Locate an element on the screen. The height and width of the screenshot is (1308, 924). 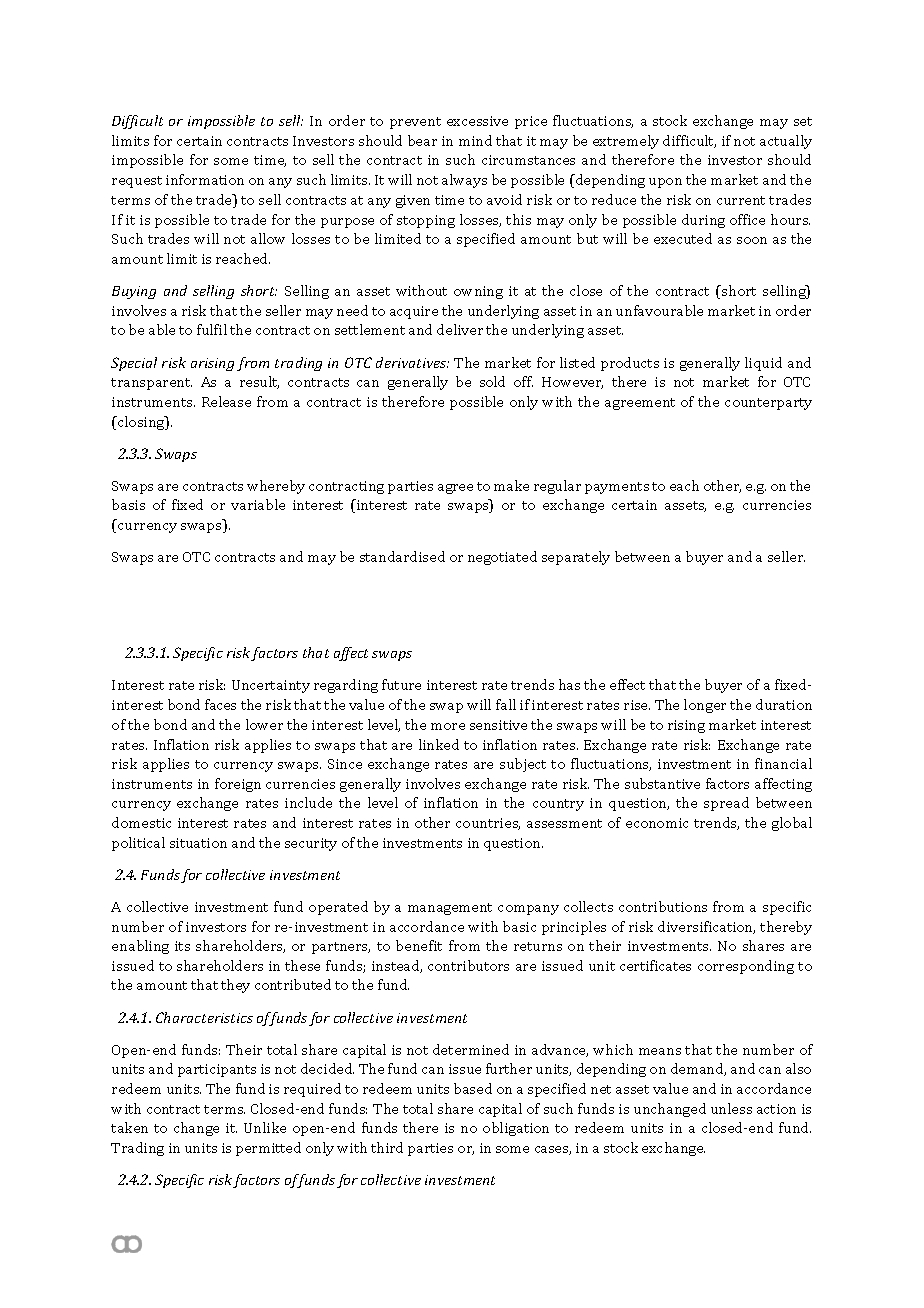
spread is located at coordinates (726, 804).
